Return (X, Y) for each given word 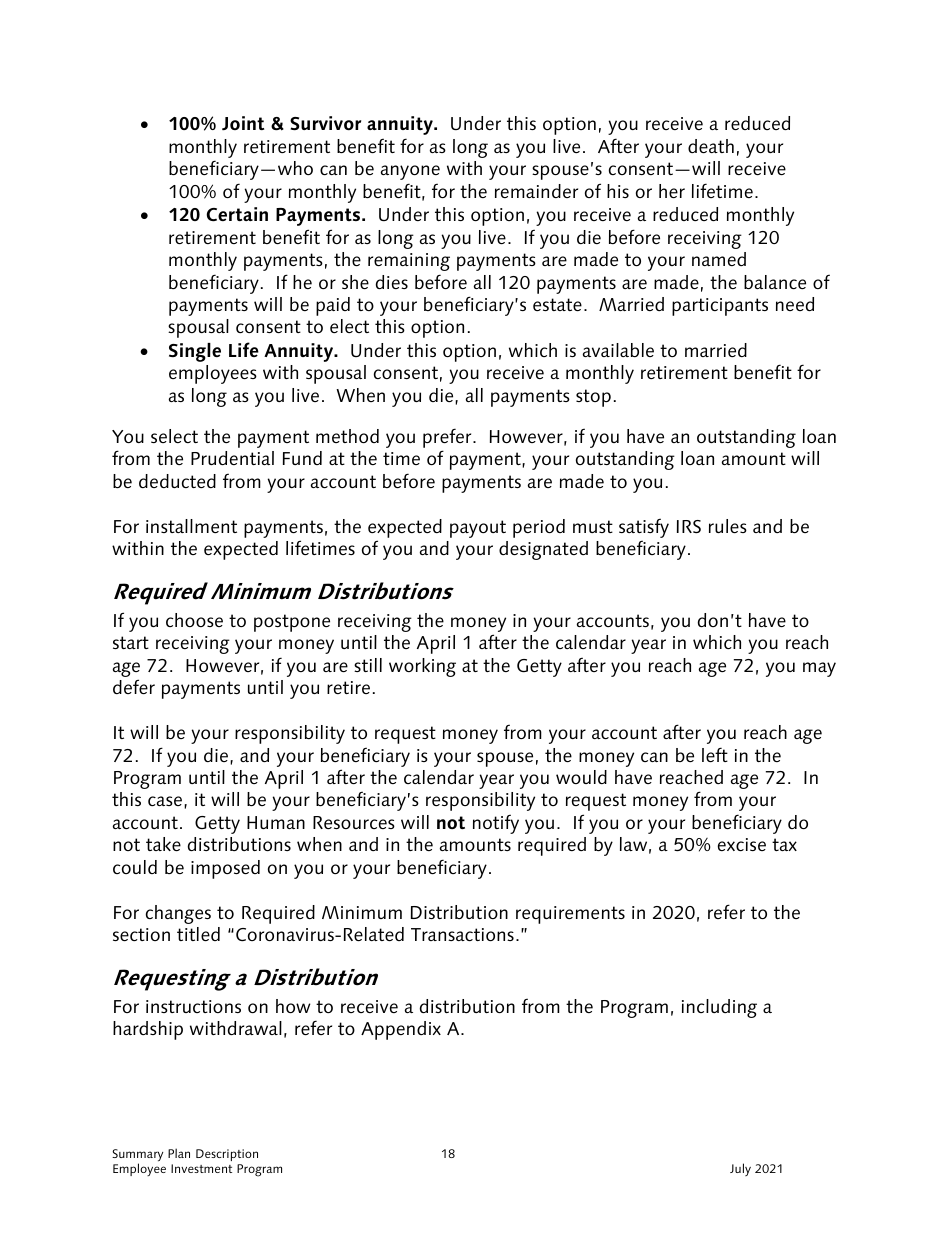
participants (720, 307)
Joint (243, 123)
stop (593, 398)
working (422, 667)
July (740, 1169)
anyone (410, 172)
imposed (225, 869)
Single (195, 352)
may (819, 669)
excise (742, 844)
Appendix (401, 1030)
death (711, 146)
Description (227, 1155)
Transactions (462, 934)
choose (194, 620)
